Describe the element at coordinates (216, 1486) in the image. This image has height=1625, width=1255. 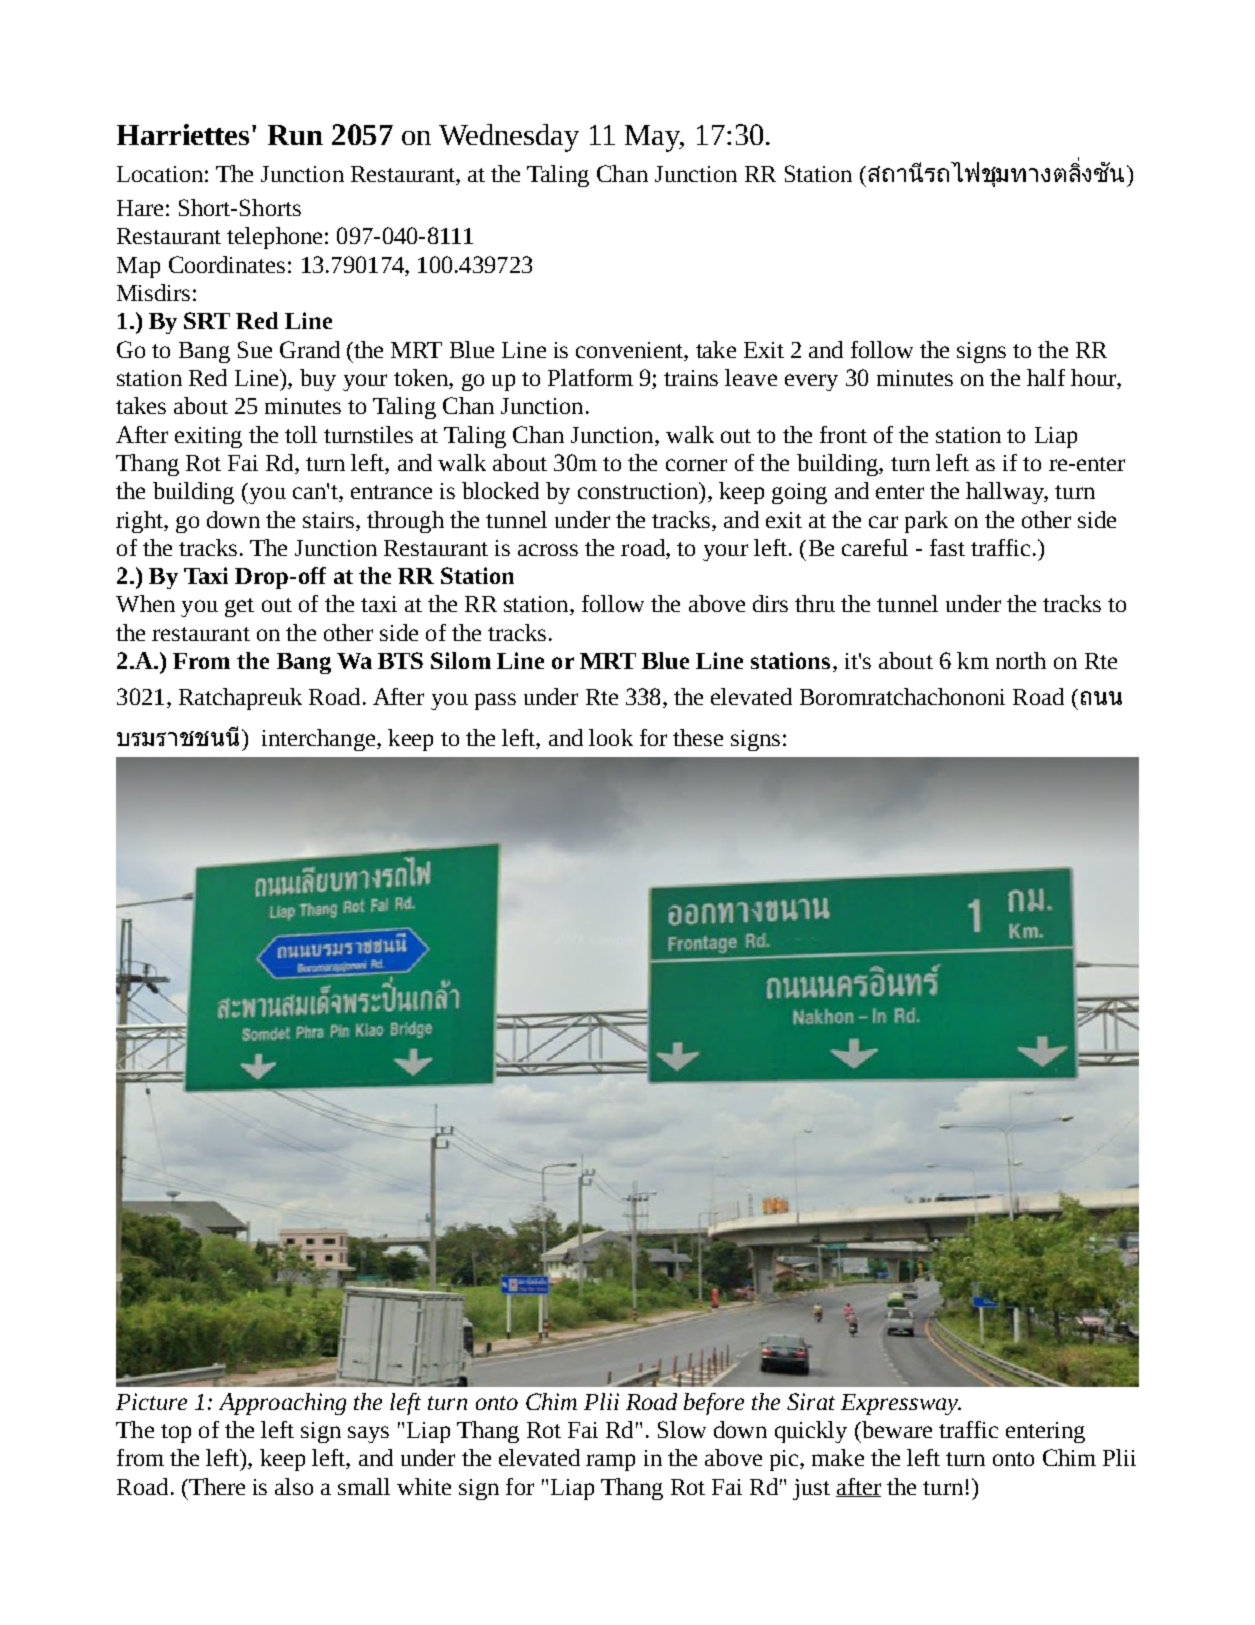
I see `There` at that location.
